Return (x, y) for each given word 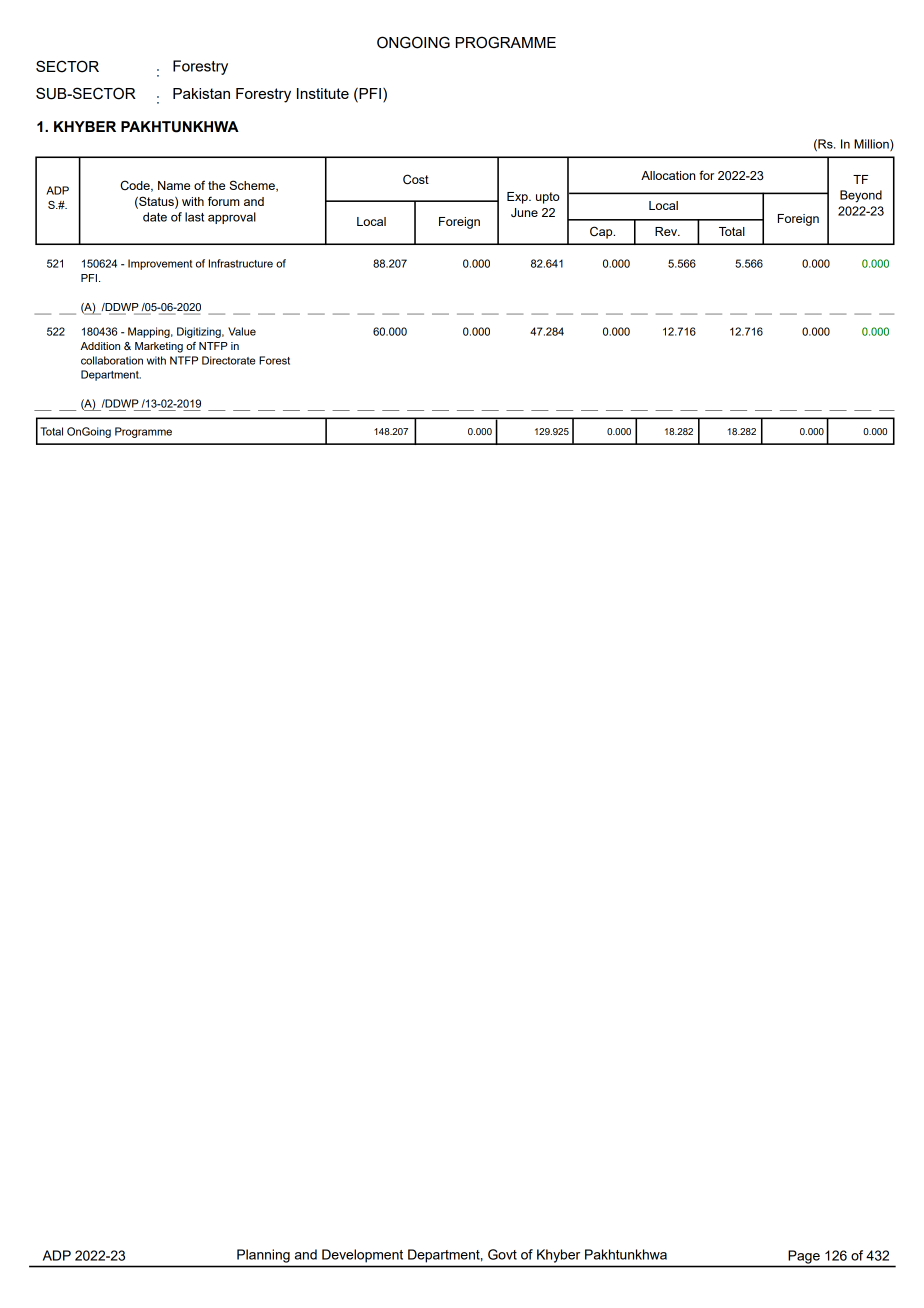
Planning (263, 1256)
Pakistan (201, 93)
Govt (502, 1254)
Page (804, 1257)
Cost (416, 179)
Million (872, 145)
